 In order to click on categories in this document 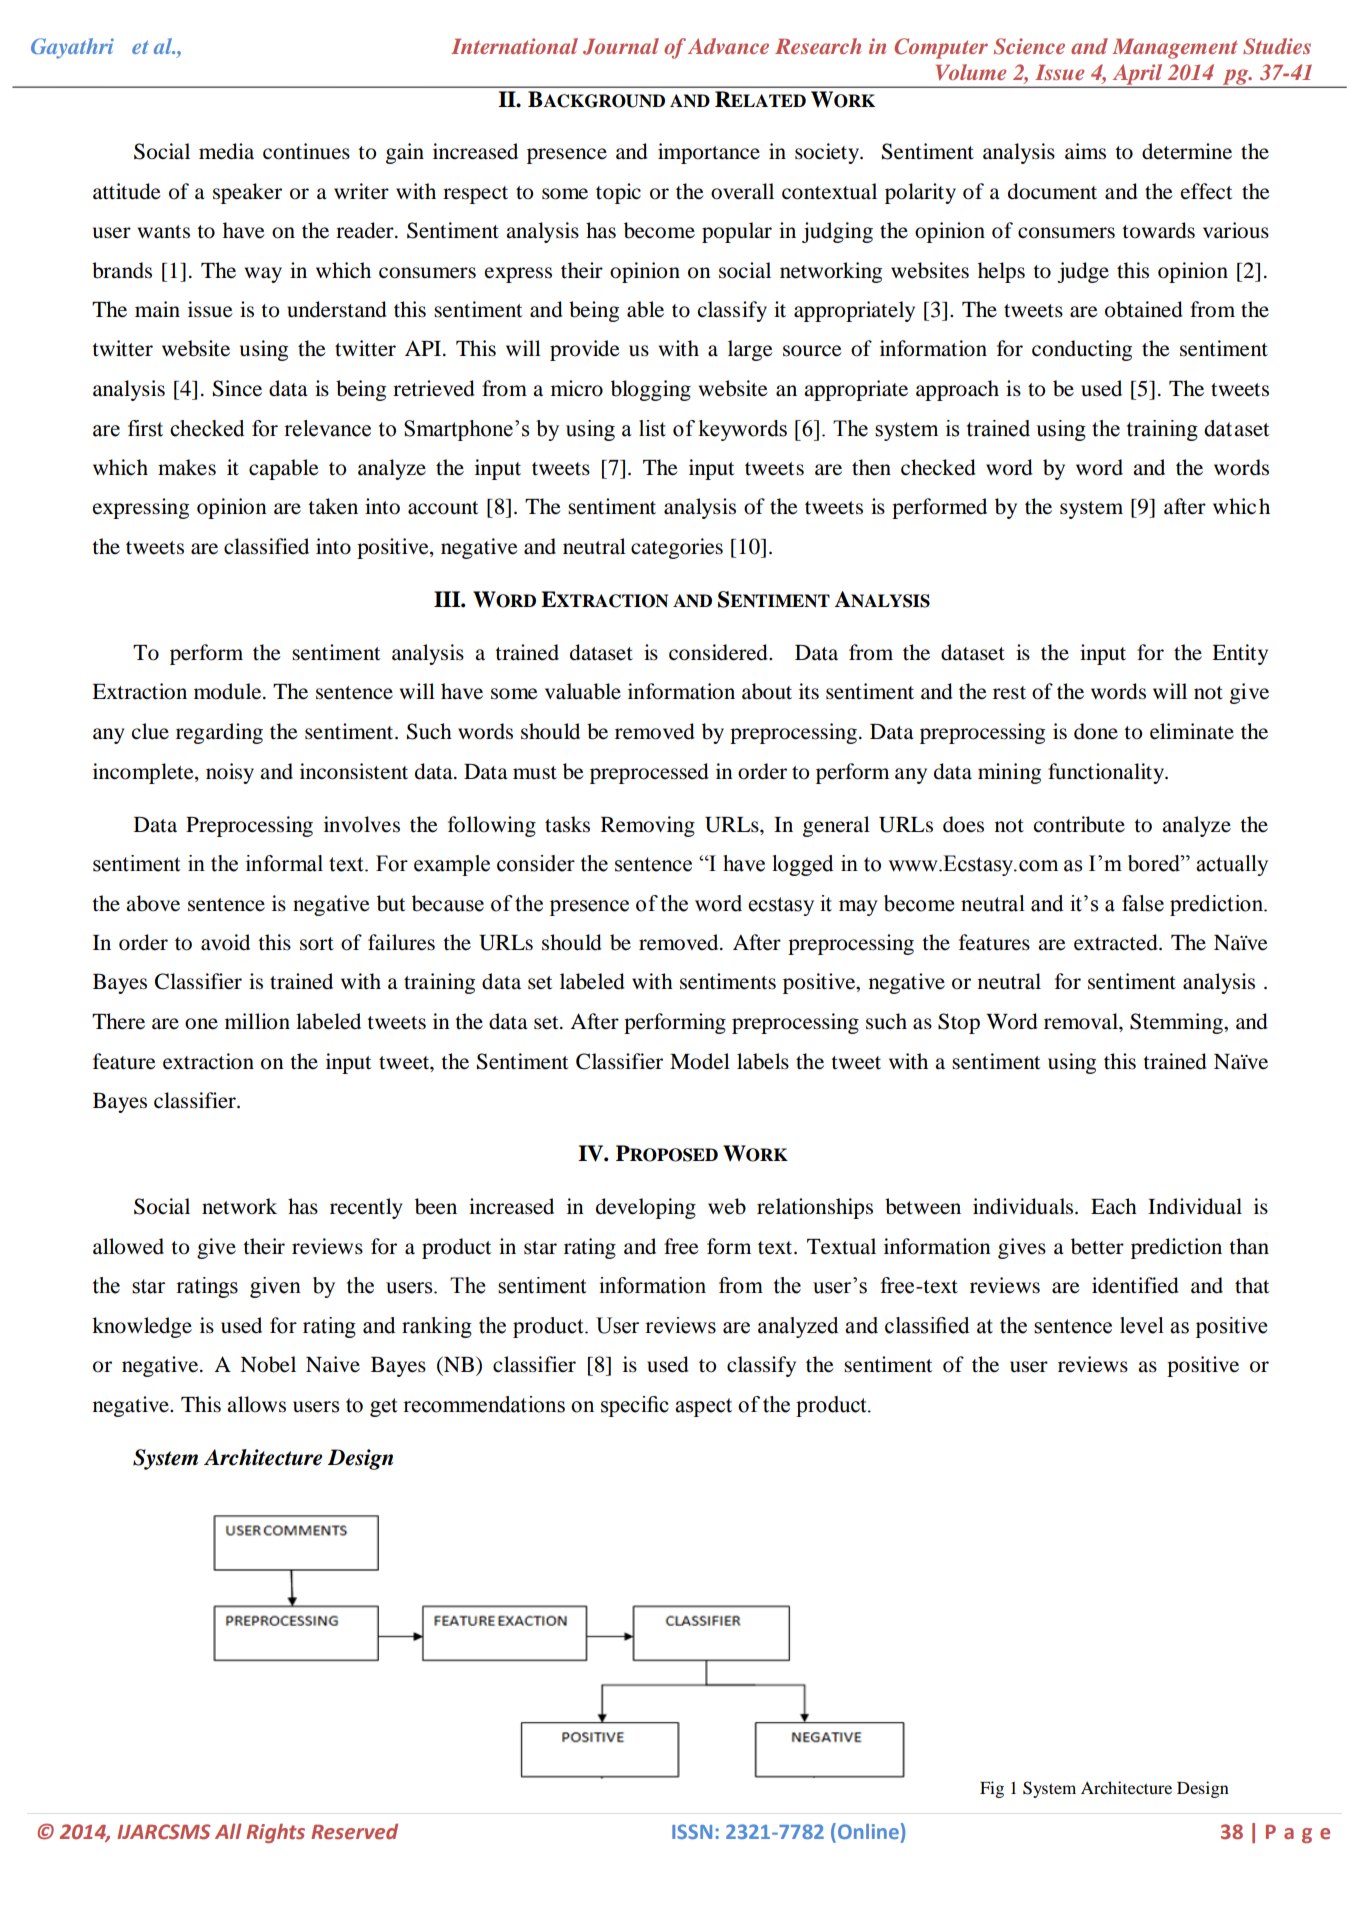, I will do `click(677, 548)`.
